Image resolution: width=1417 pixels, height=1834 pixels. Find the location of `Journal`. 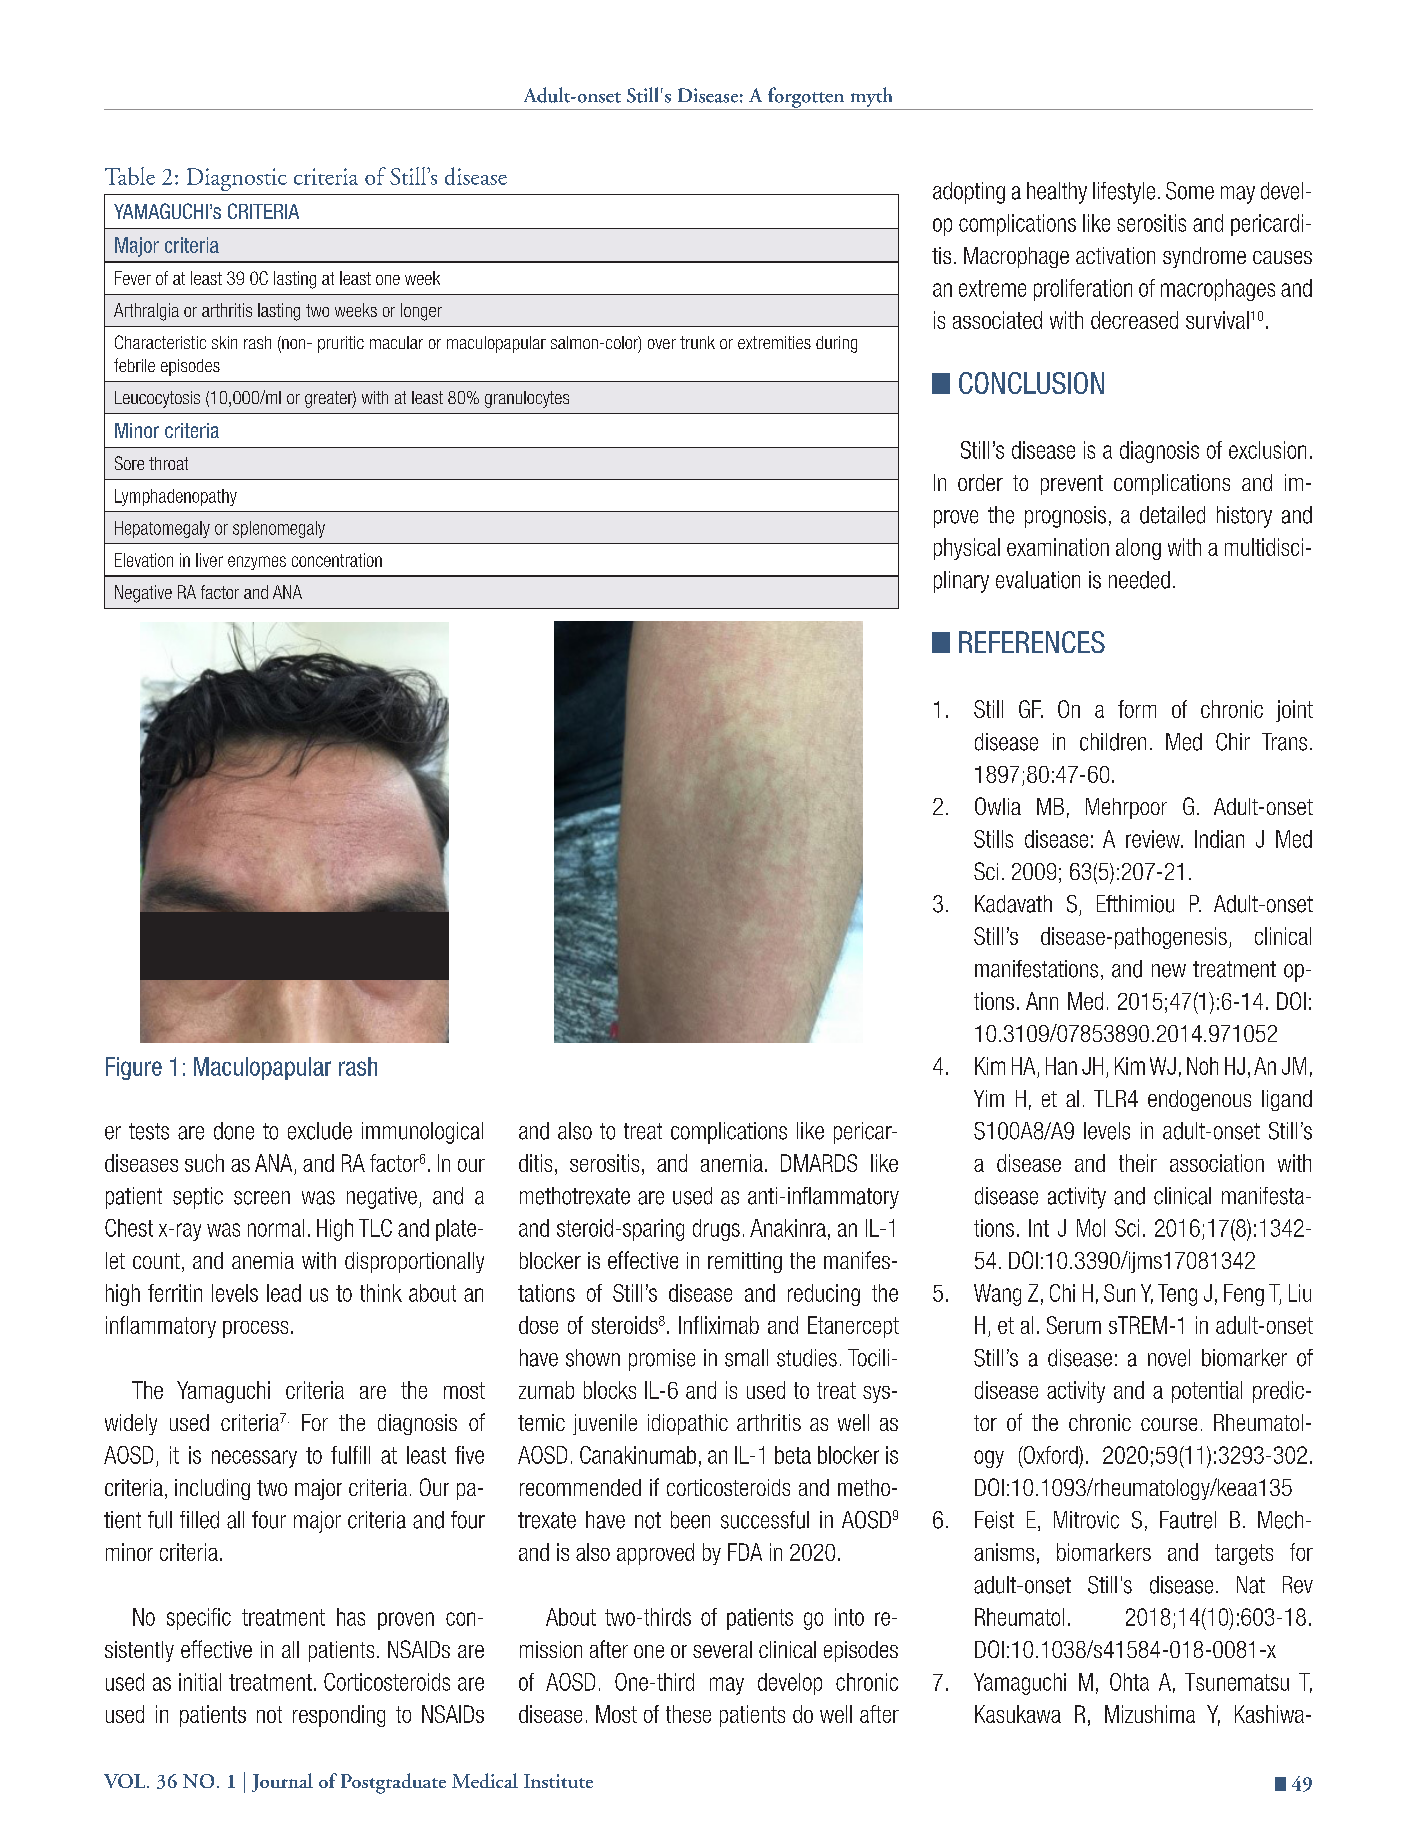

Journal is located at coordinates (282, 1782).
